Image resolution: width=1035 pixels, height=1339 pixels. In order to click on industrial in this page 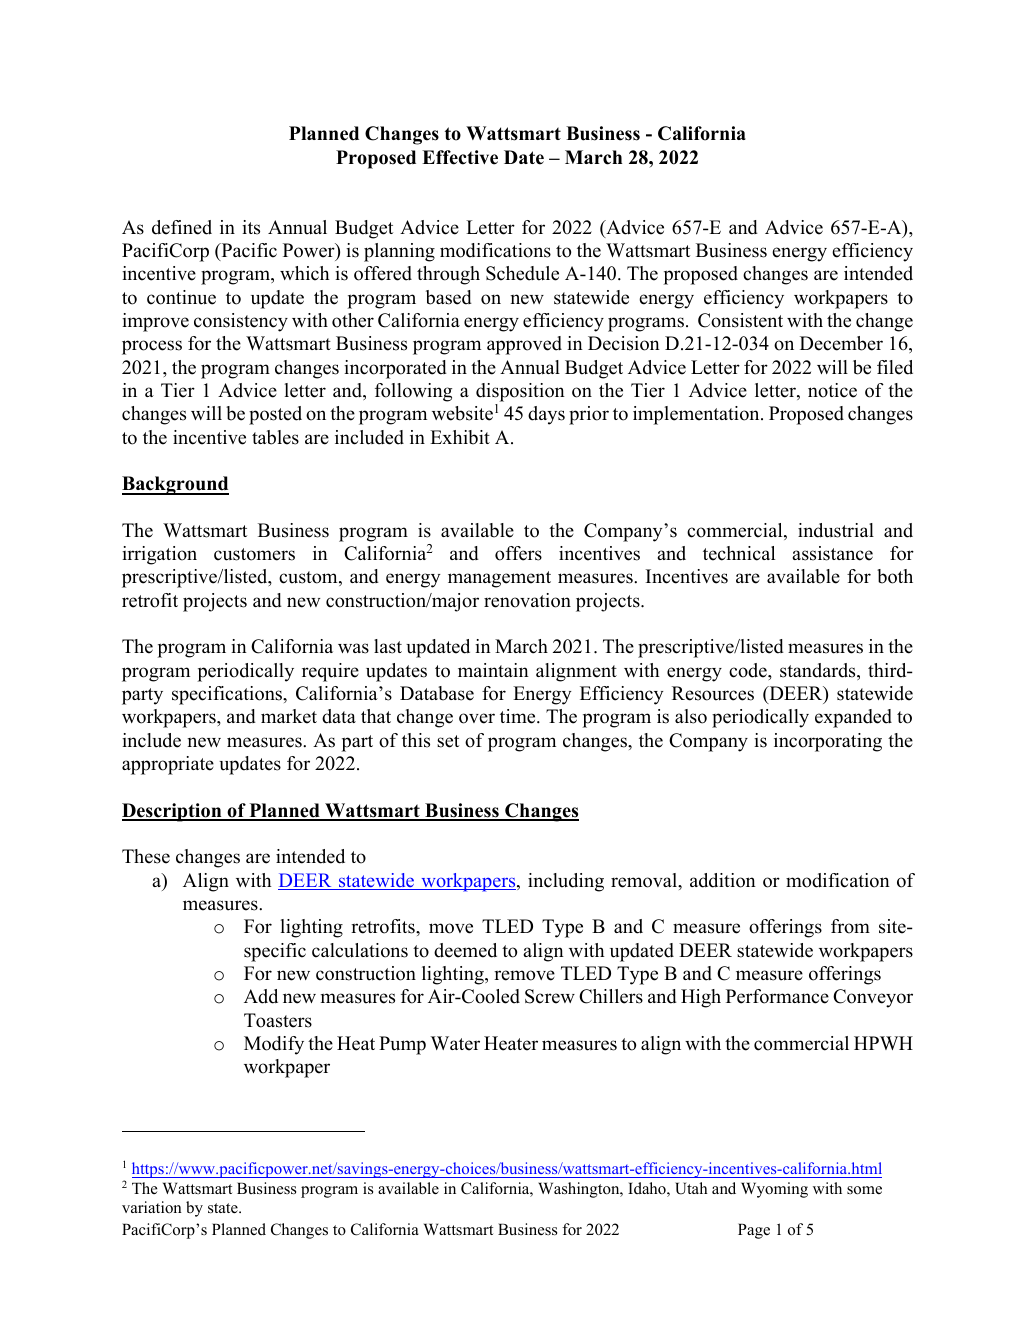, I will do `click(836, 530)`.
